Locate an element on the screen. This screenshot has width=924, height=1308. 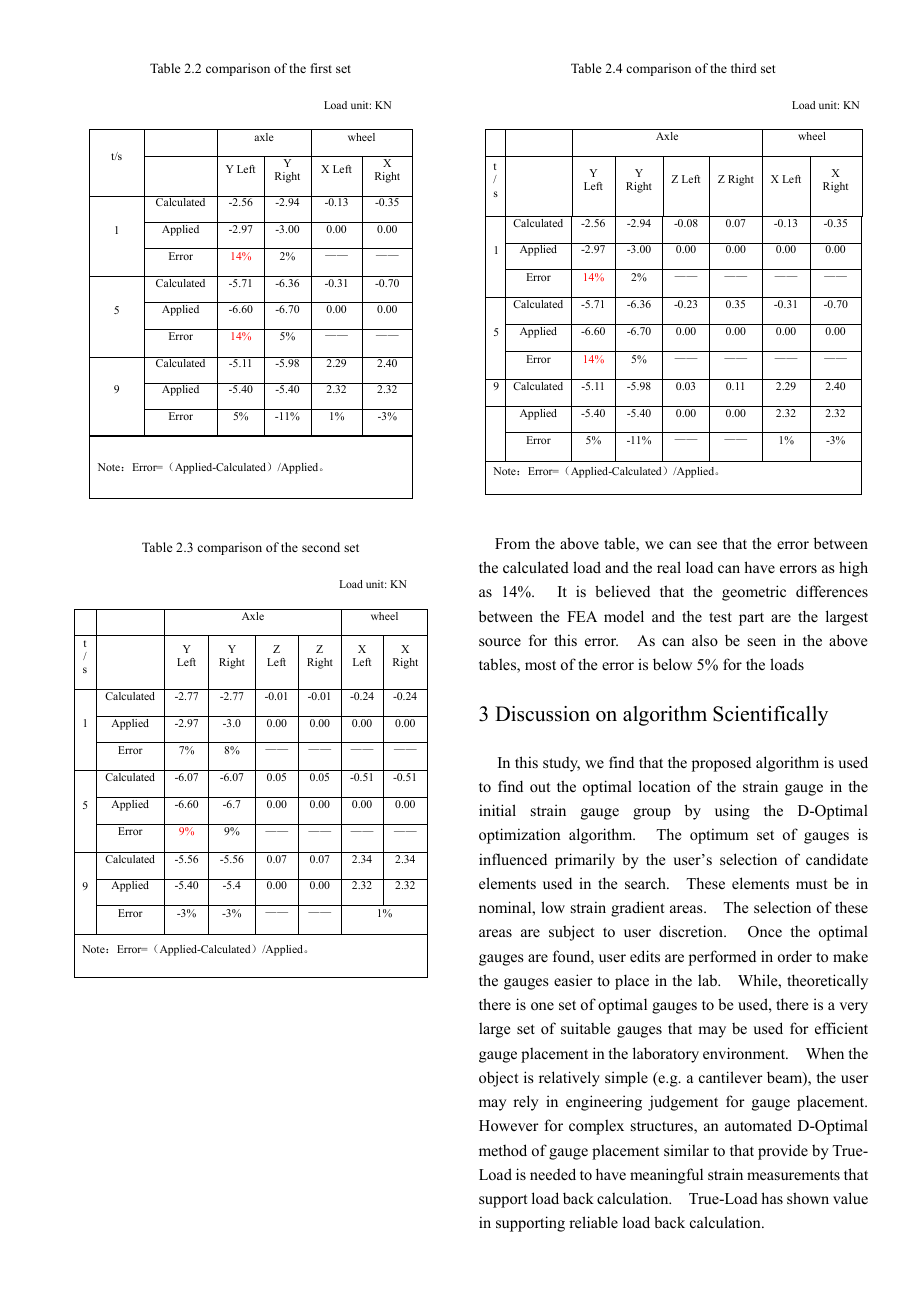
method is located at coordinates (503, 1150).
